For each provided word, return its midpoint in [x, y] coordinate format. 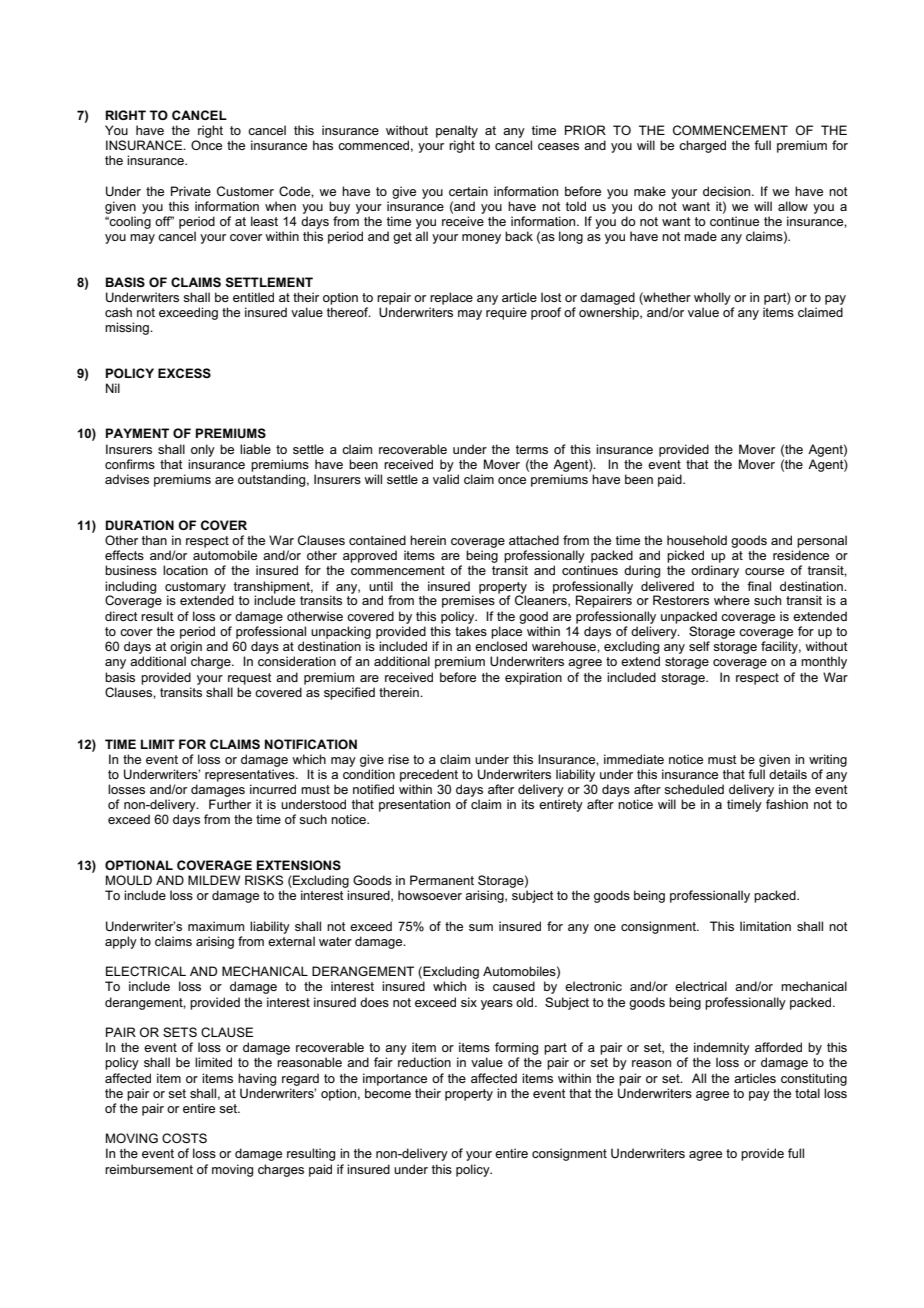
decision [728, 191]
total [807, 1093]
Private [191, 191]
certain [468, 191]
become [388, 1093]
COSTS [184, 1138]
